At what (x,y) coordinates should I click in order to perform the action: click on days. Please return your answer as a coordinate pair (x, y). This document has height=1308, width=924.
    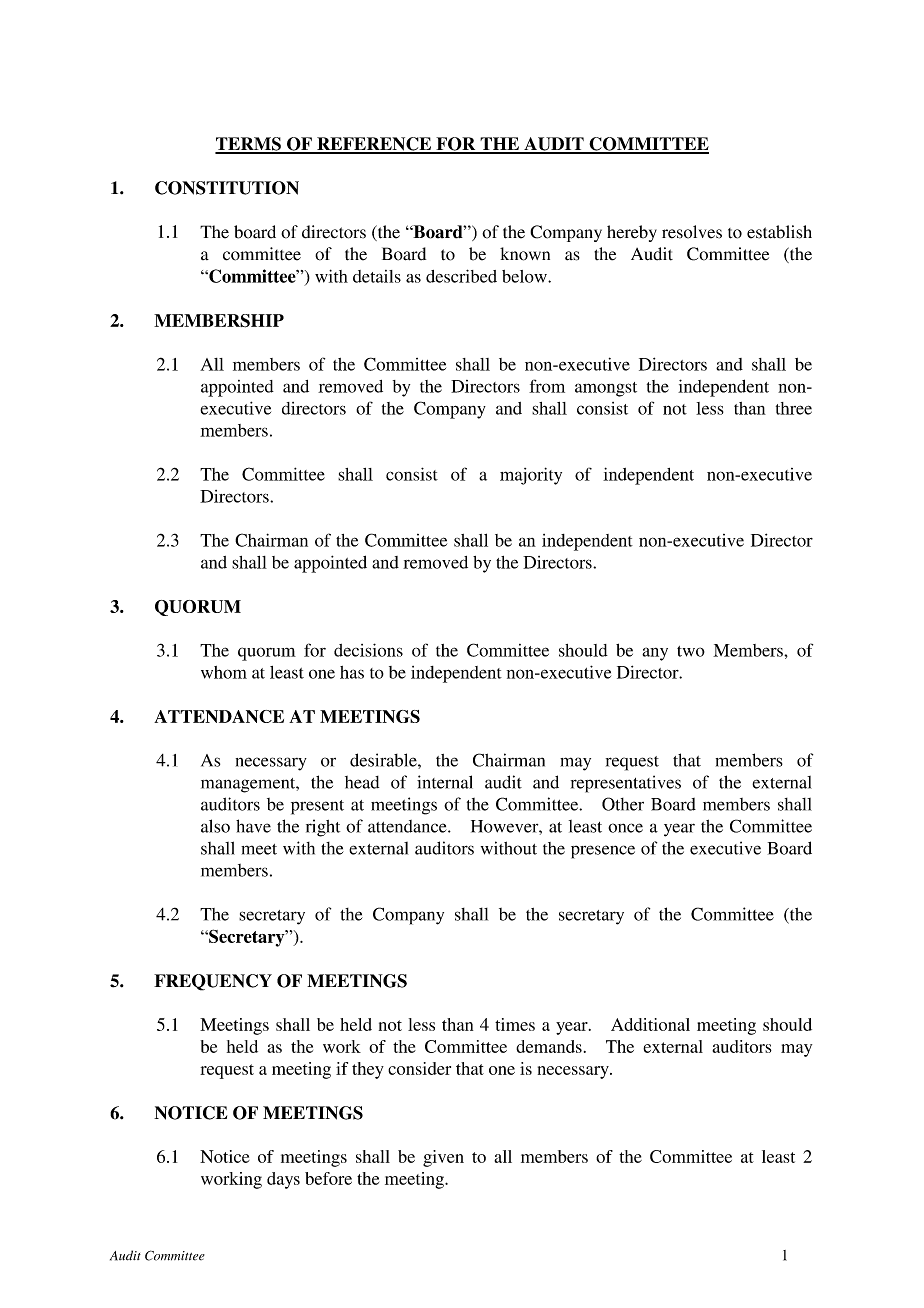
    Looking at the image, I should click on (283, 1180).
